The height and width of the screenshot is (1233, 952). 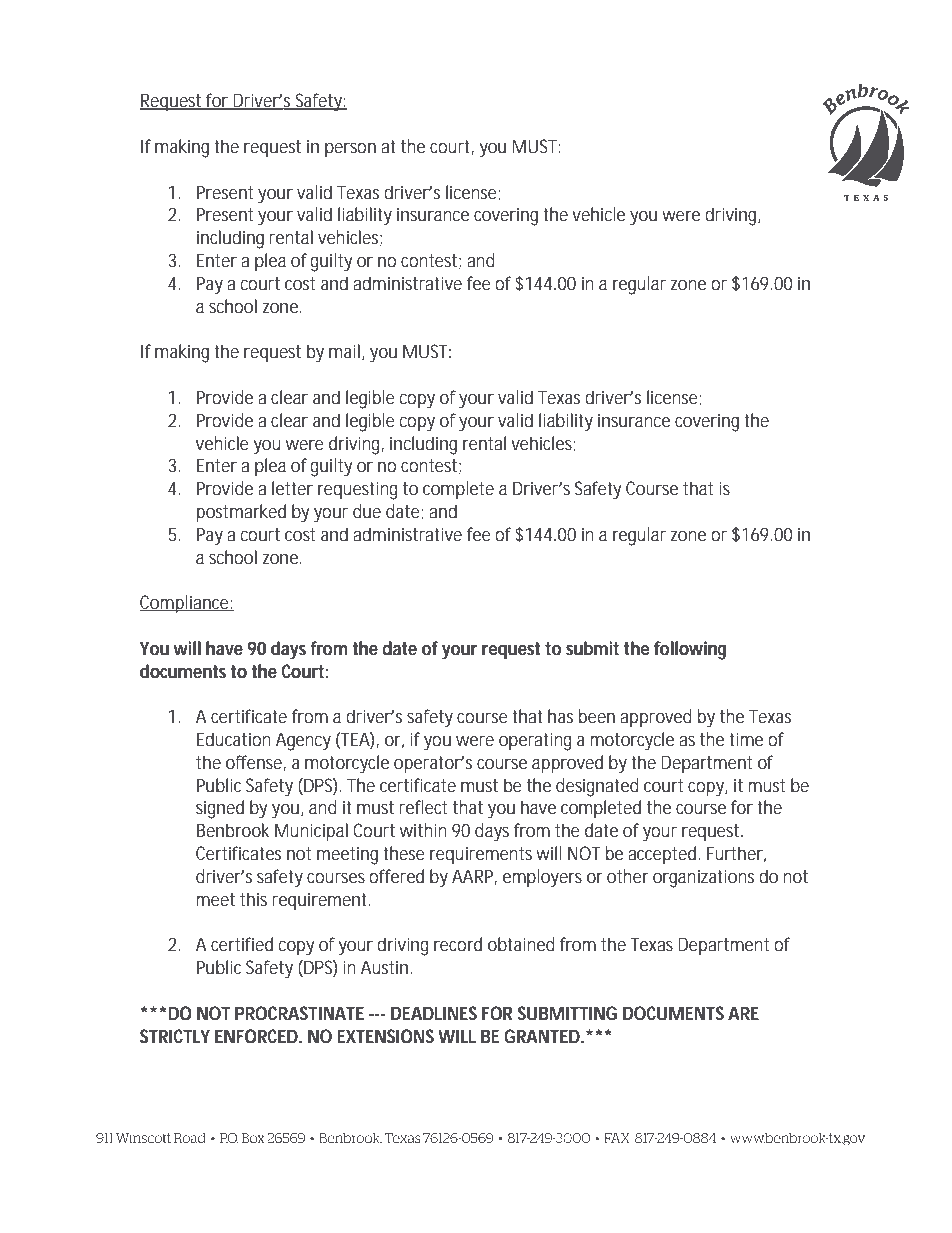 I want to click on DEADLINES, so click(x=434, y=1013).
